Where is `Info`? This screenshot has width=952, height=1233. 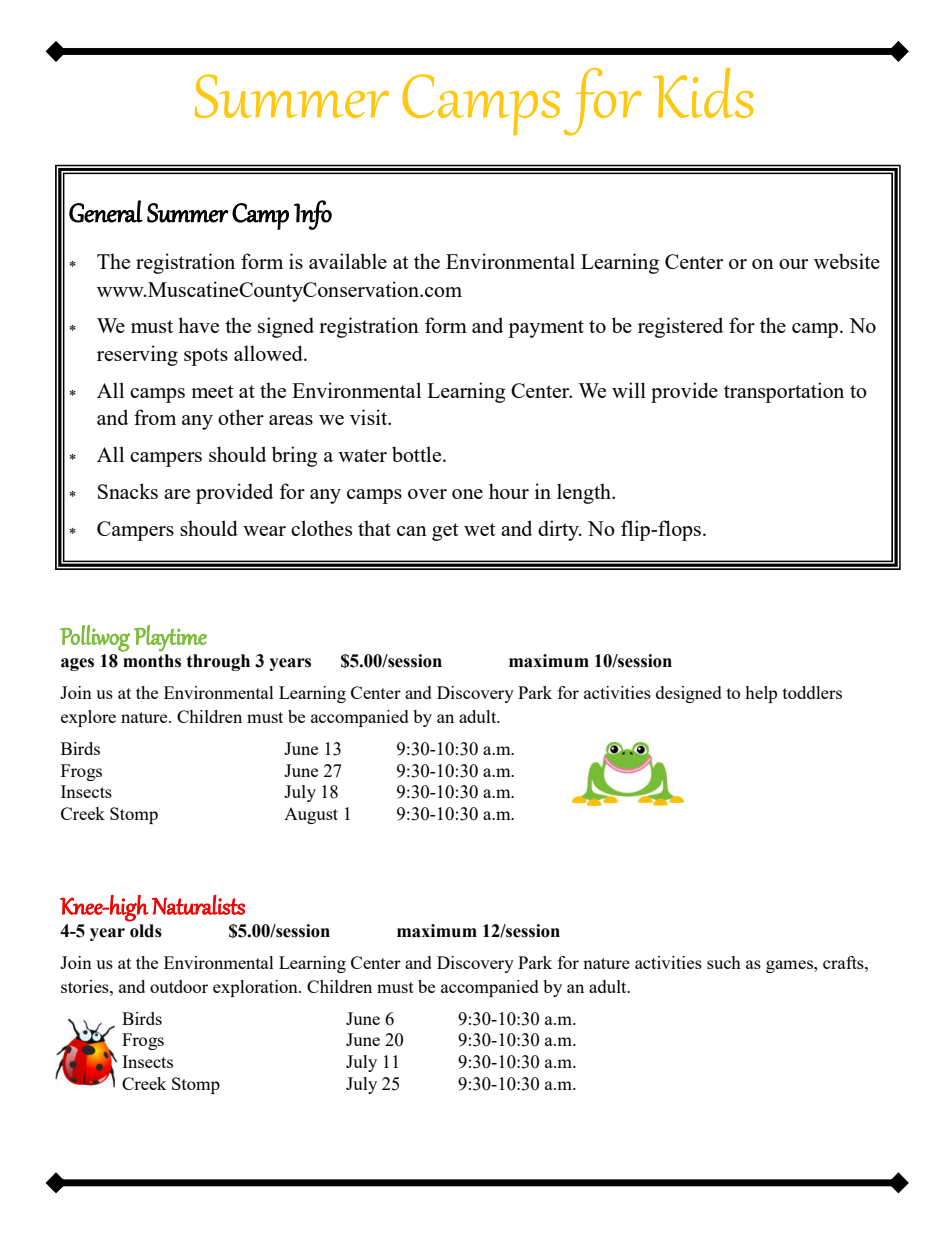 Info is located at coordinates (313, 215).
